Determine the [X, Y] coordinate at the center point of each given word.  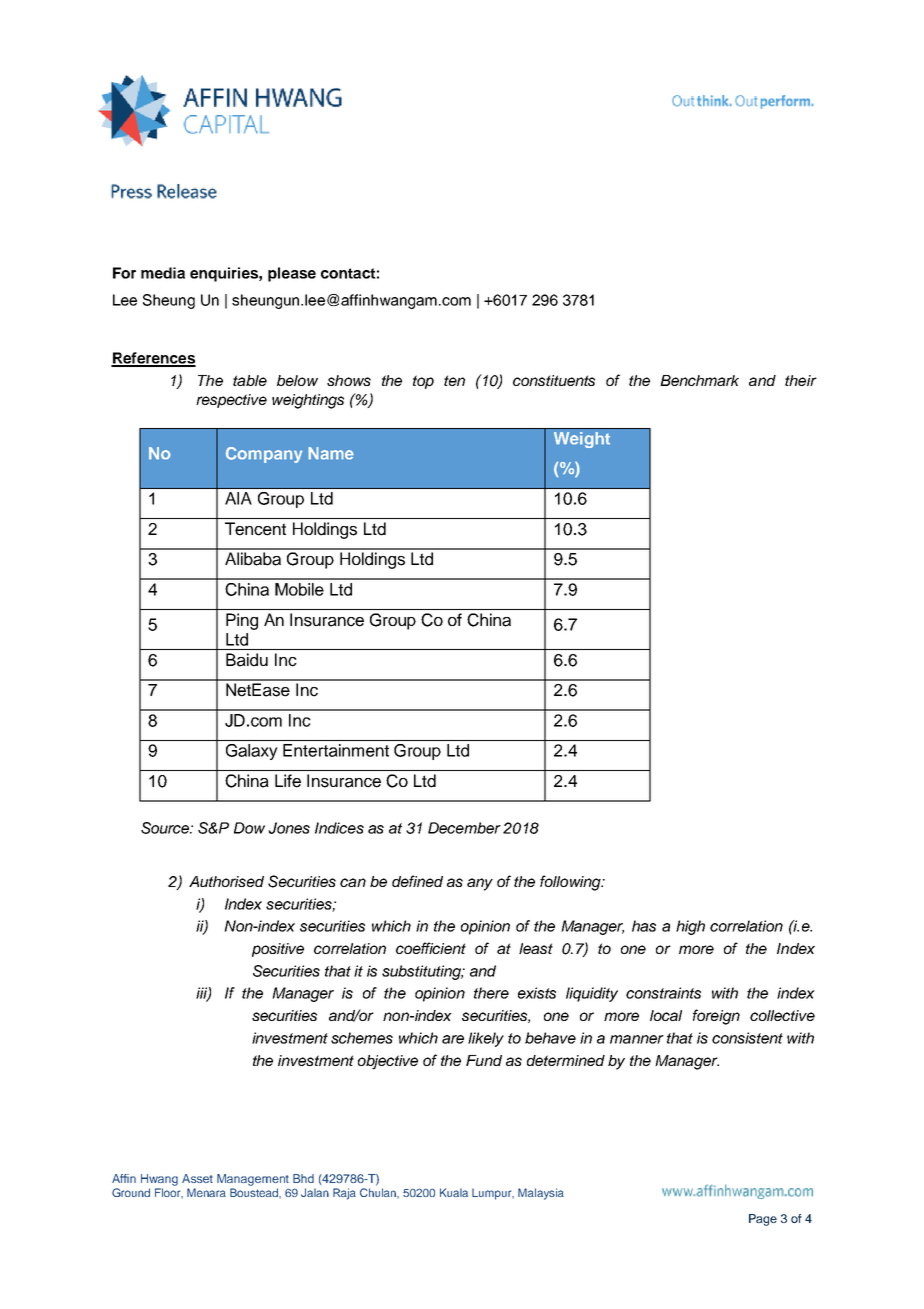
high [690, 927]
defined [417, 881]
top [423, 382]
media [163, 273]
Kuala [454, 1192]
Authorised [226, 881]
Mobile [299, 589]
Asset [197, 1178]
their [801, 380]
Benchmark [699, 380]
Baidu [247, 660]
